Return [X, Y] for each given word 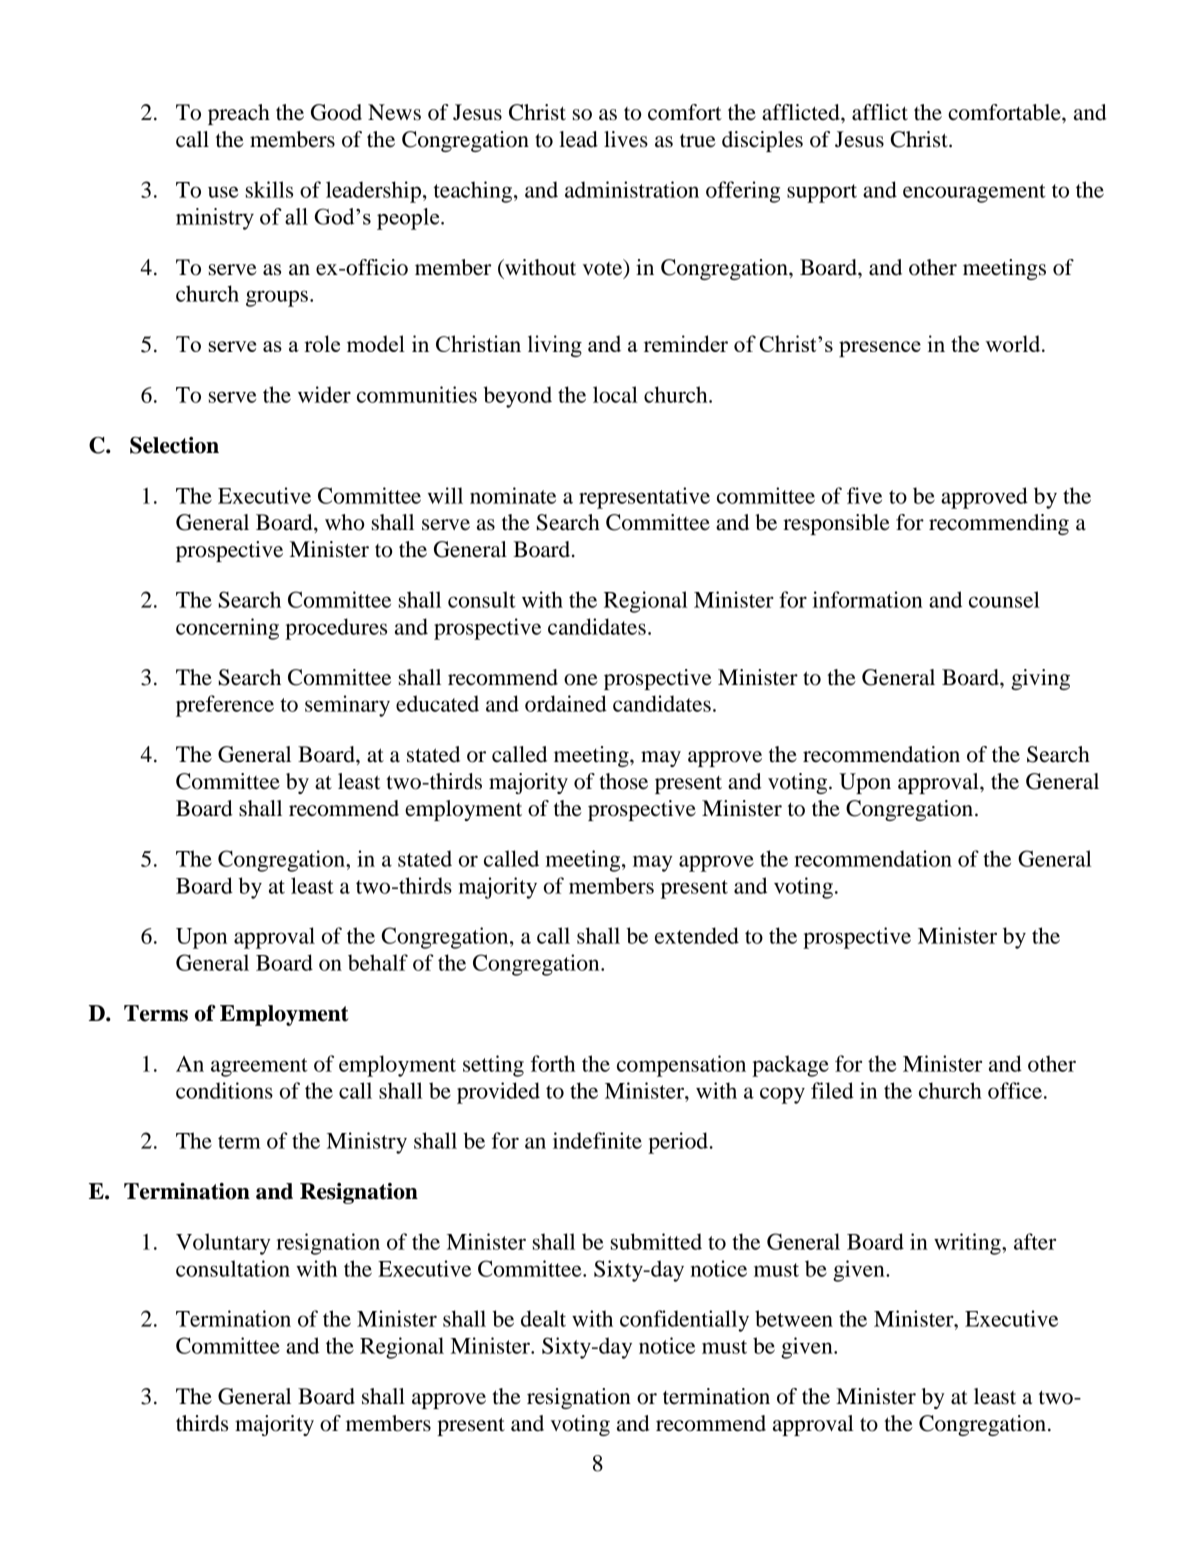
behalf [378, 962]
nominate [513, 495]
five [864, 495]
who [344, 522]
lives [626, 139]
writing [968, 1244]
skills [269, 189]
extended [697, 935]
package [790, 1066]
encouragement [974, 193]
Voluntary [223, 1244]
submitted [656, 1241]
